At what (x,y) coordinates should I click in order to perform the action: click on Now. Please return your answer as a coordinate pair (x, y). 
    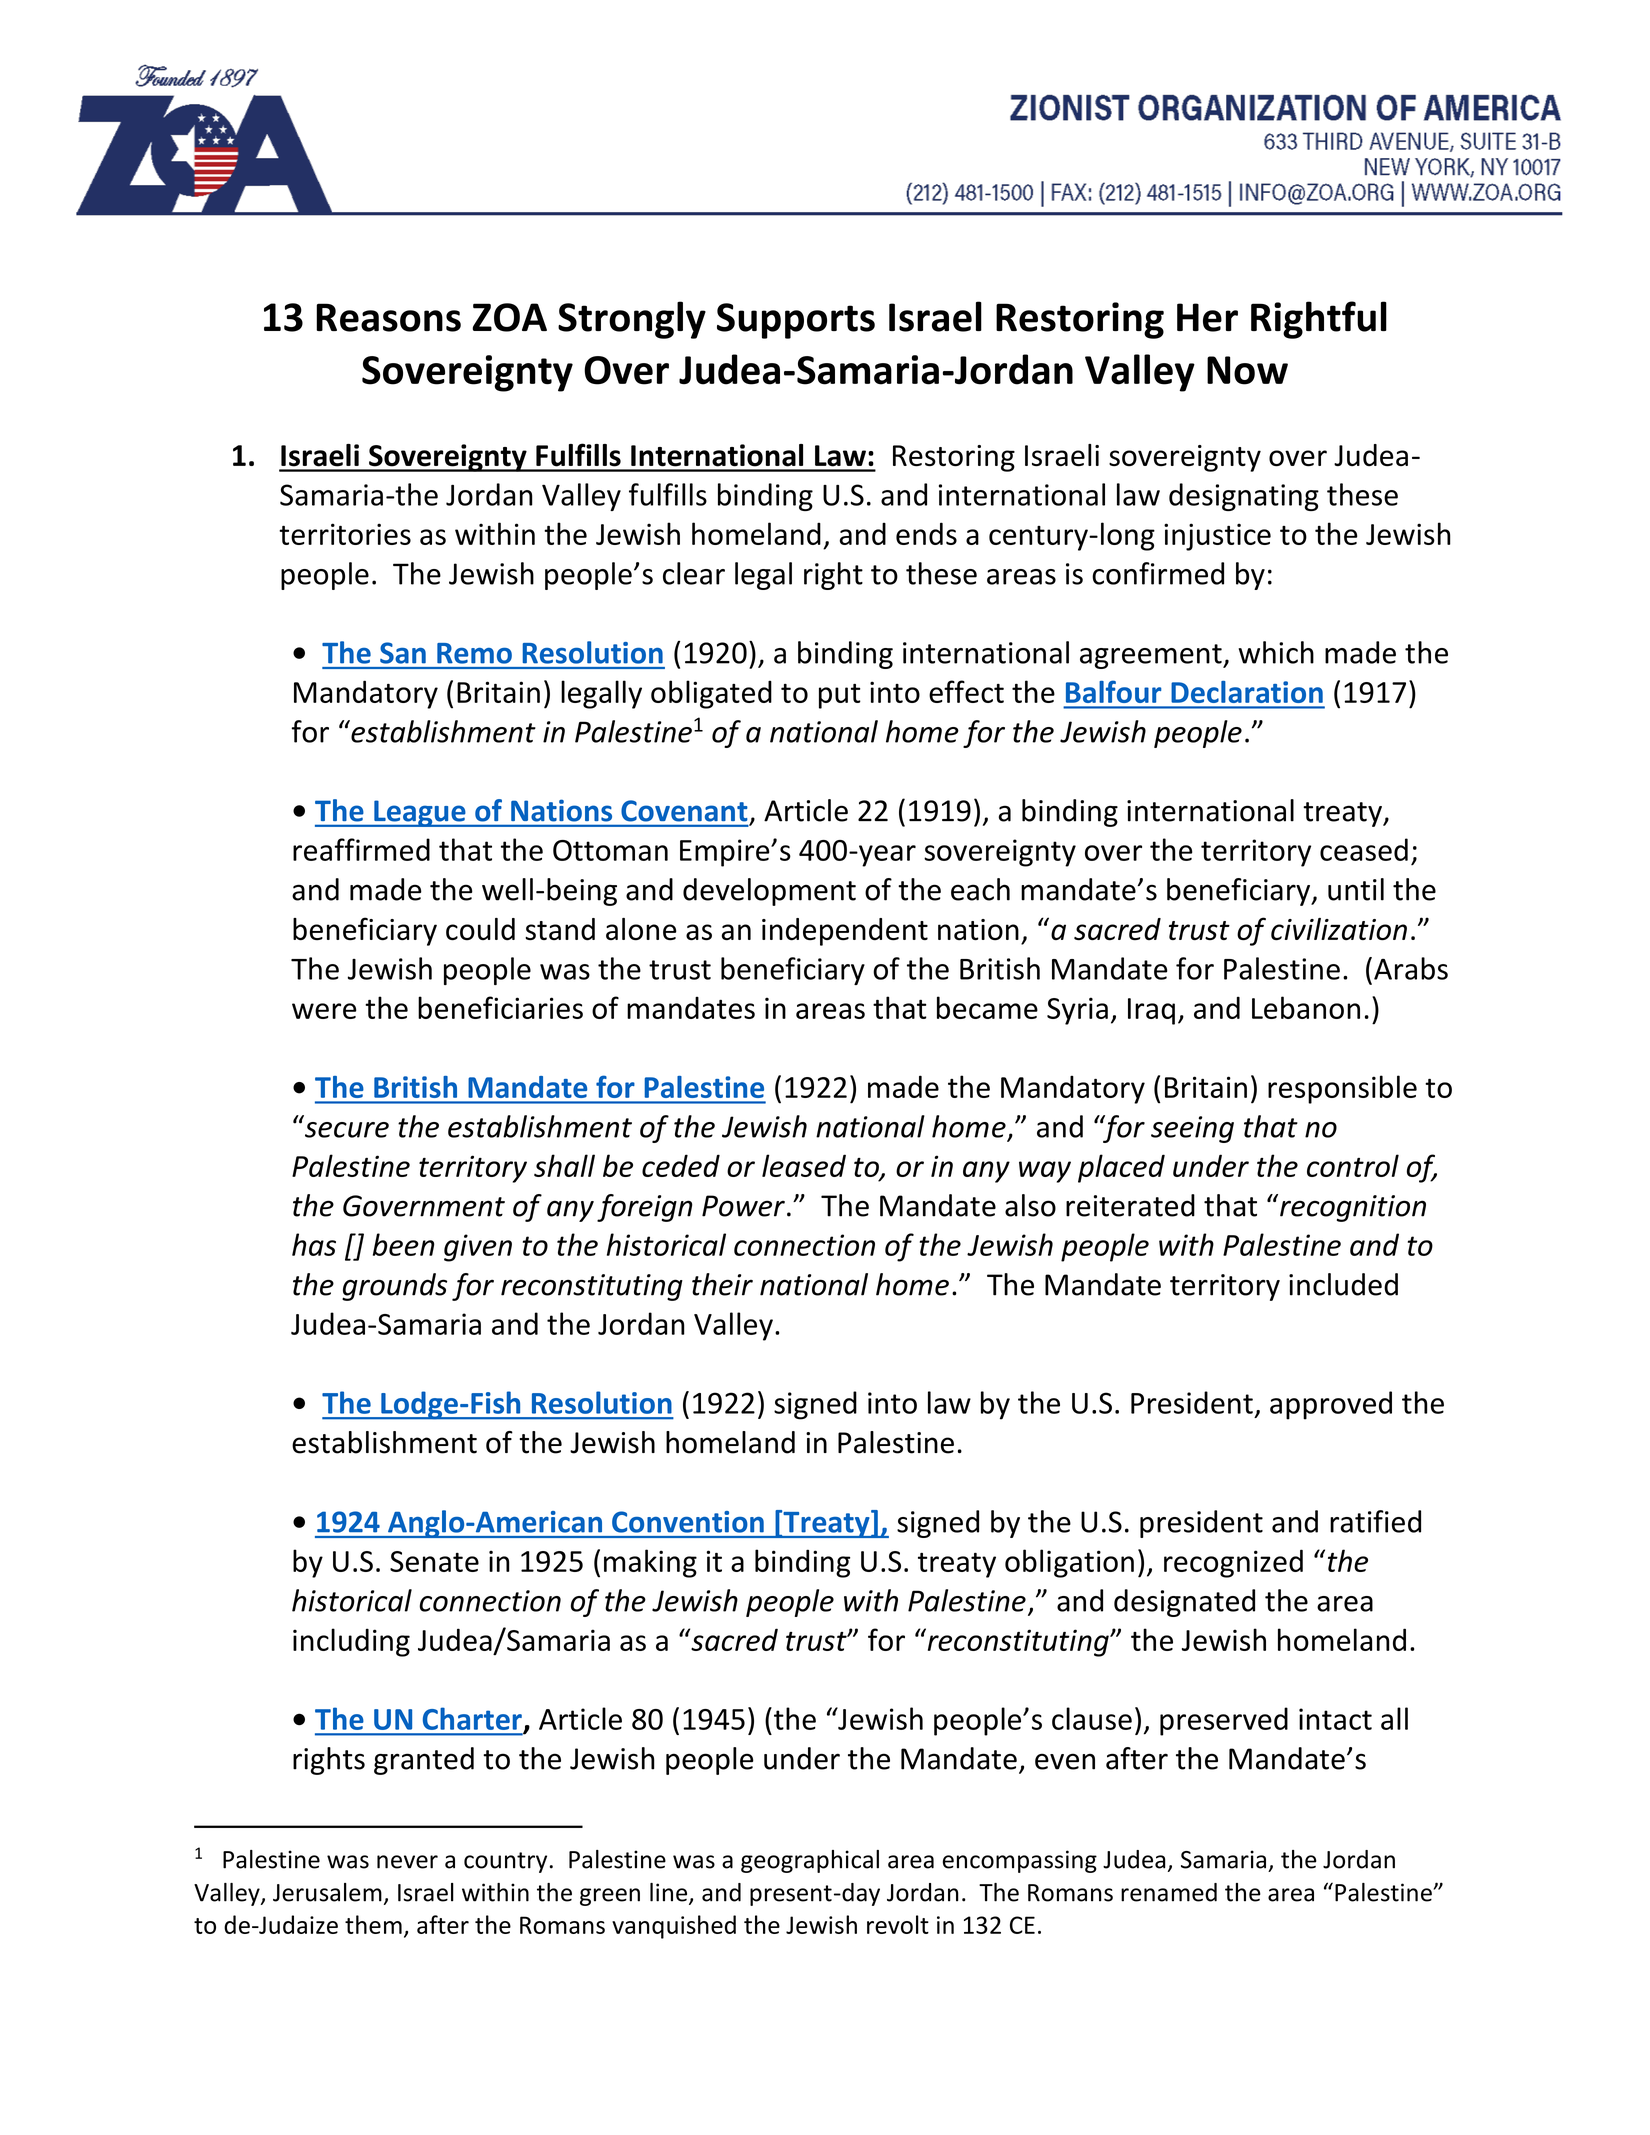
    Looking at the image, I should click on (1247, 370).
